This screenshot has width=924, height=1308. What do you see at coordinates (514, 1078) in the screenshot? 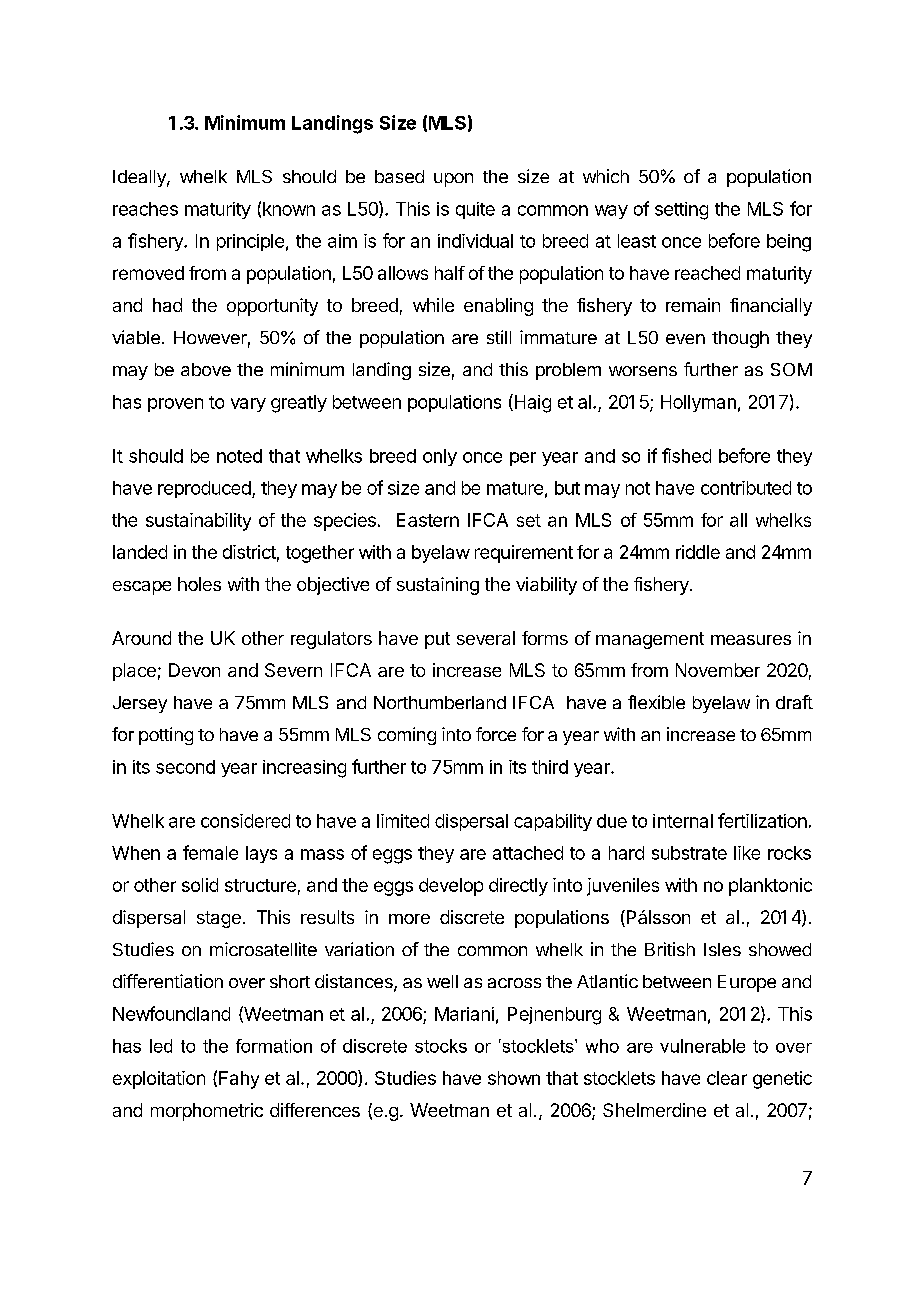
I see `shown` at bounding box center [514, 1078].
